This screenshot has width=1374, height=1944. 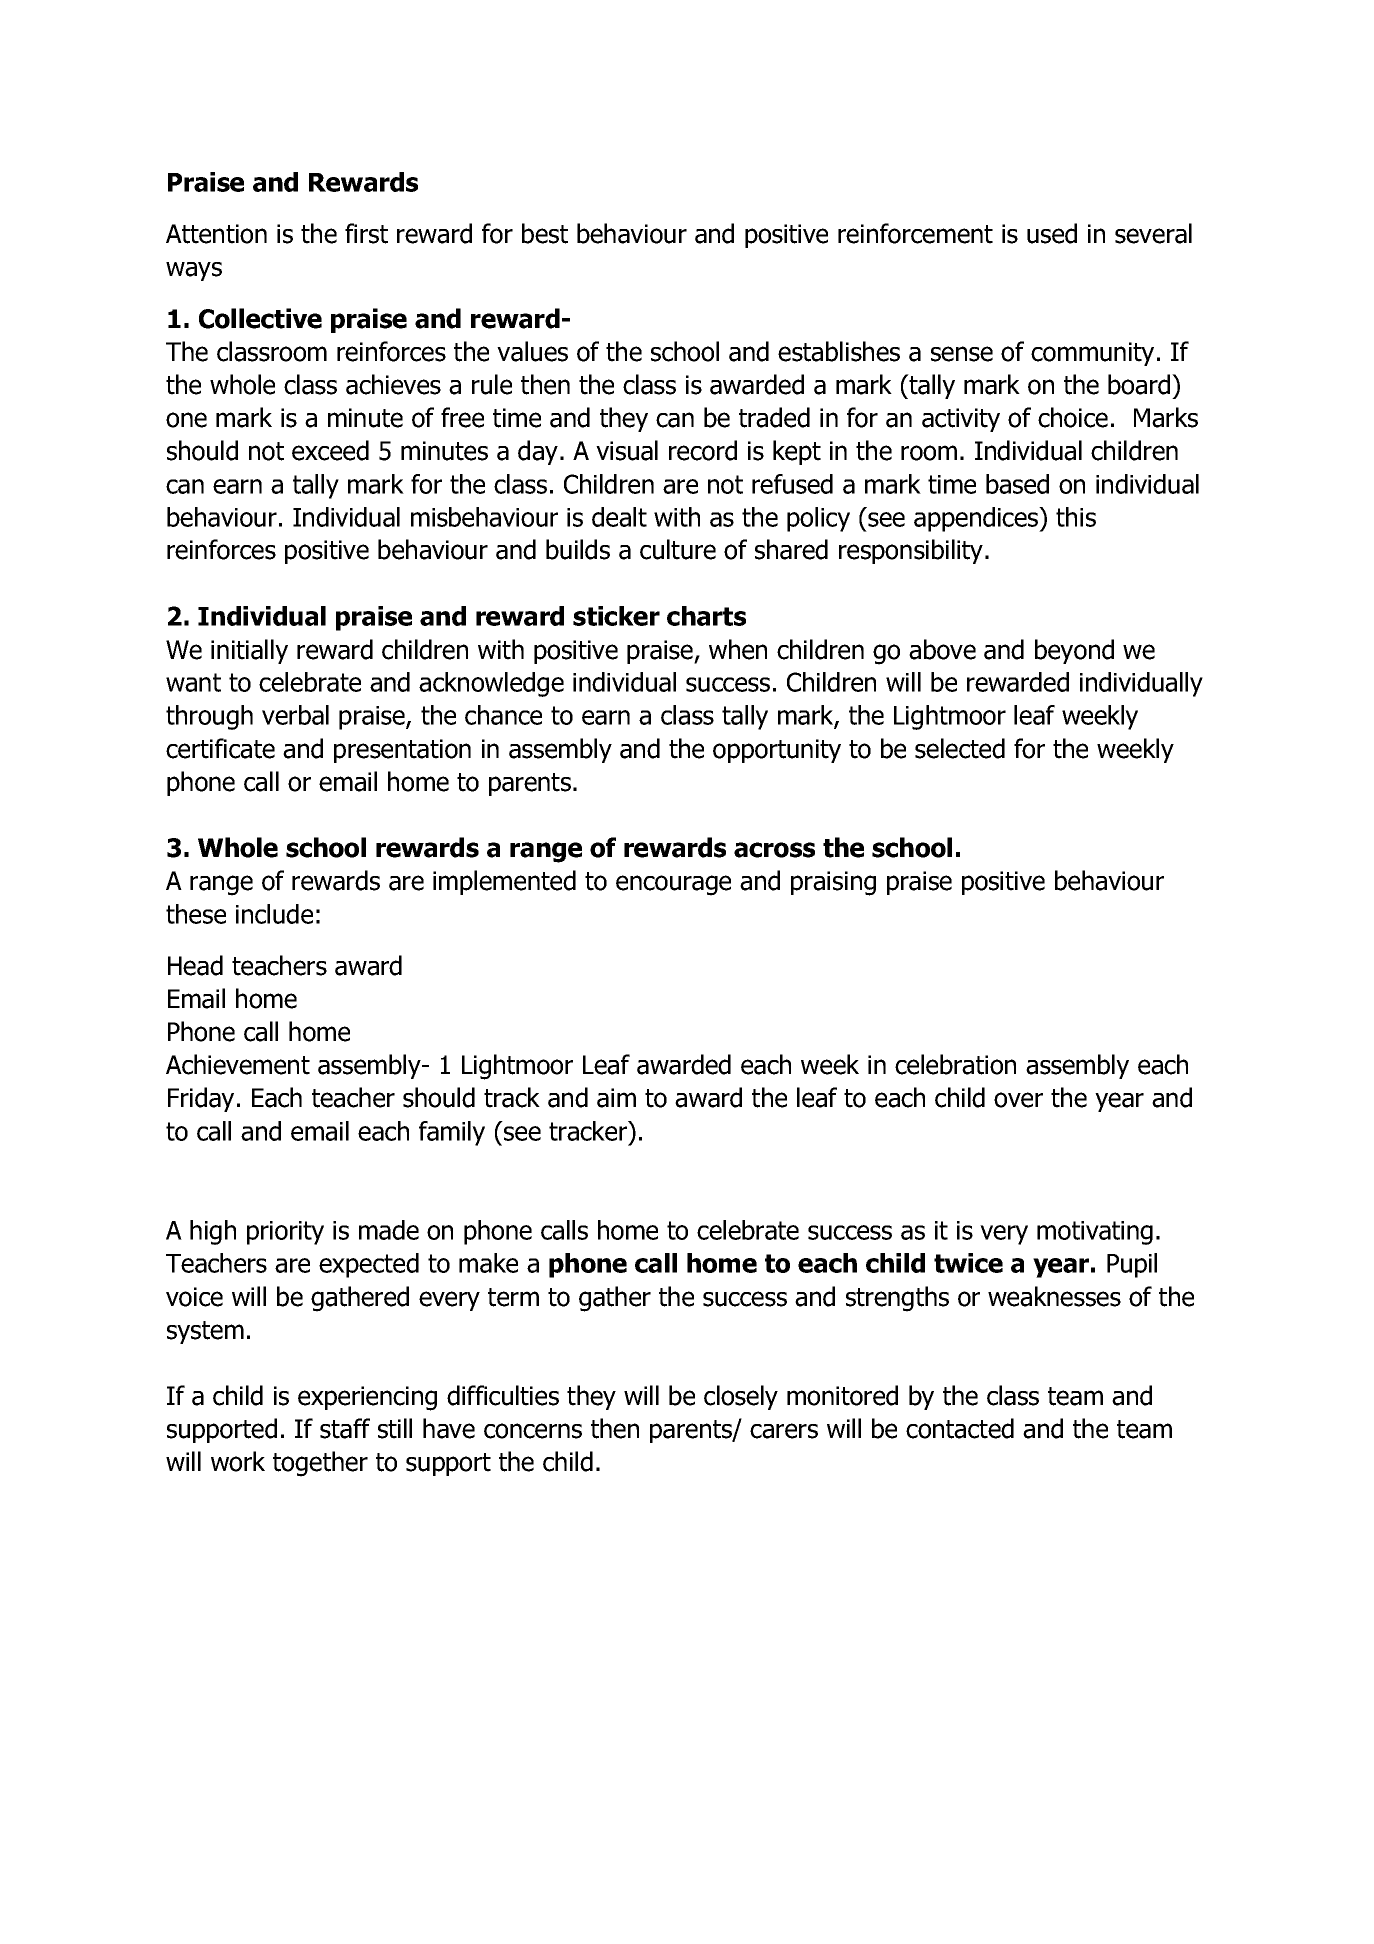 What do you see at coordinates (955, 1064) in the screenshot?
I see `celebration` at bounding box center [955, 1064].
